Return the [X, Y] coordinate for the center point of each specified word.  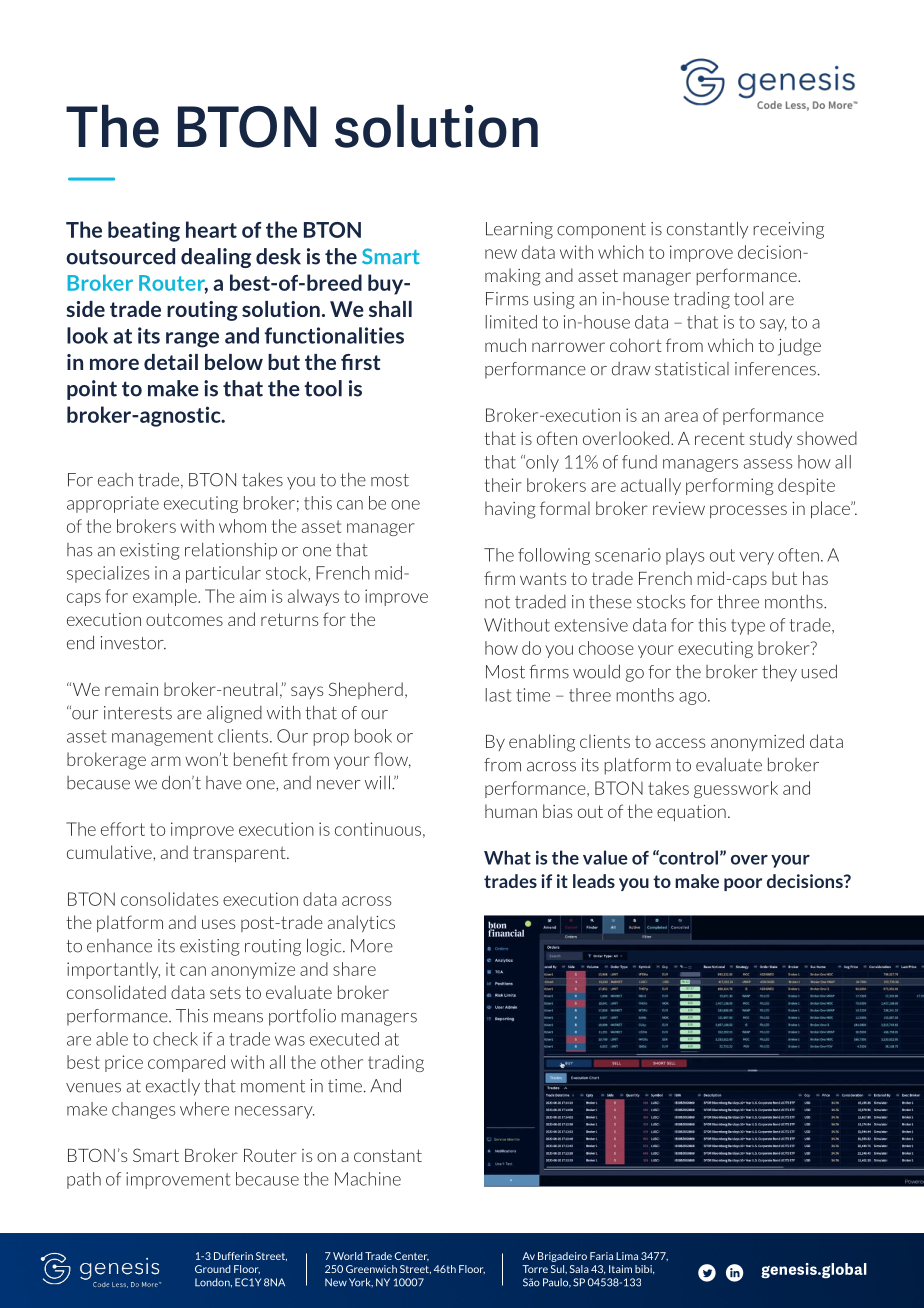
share [354, 969]
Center [411, 1256]
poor [743, 884]
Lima [627, 1256]
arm [166, 761]
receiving [788, 230]
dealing [216, 258]
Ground [212, 1269]
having [510, 510]
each [115, 480]
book [373, 736]
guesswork [736, 789]
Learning [519, 230]
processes [748, 511]
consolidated [116, 992]
